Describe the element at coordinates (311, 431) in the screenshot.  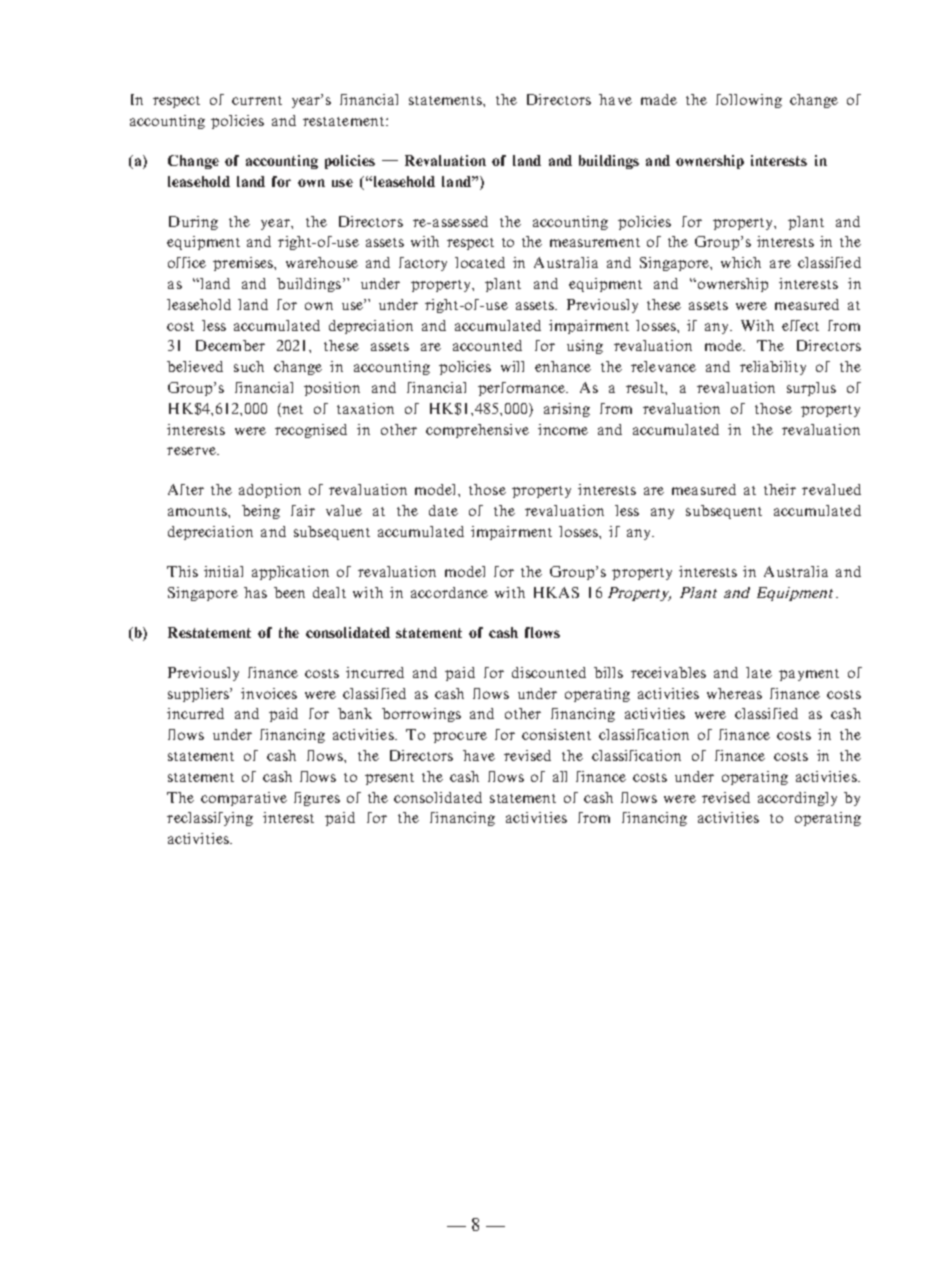
I see `recognised` at that location.
